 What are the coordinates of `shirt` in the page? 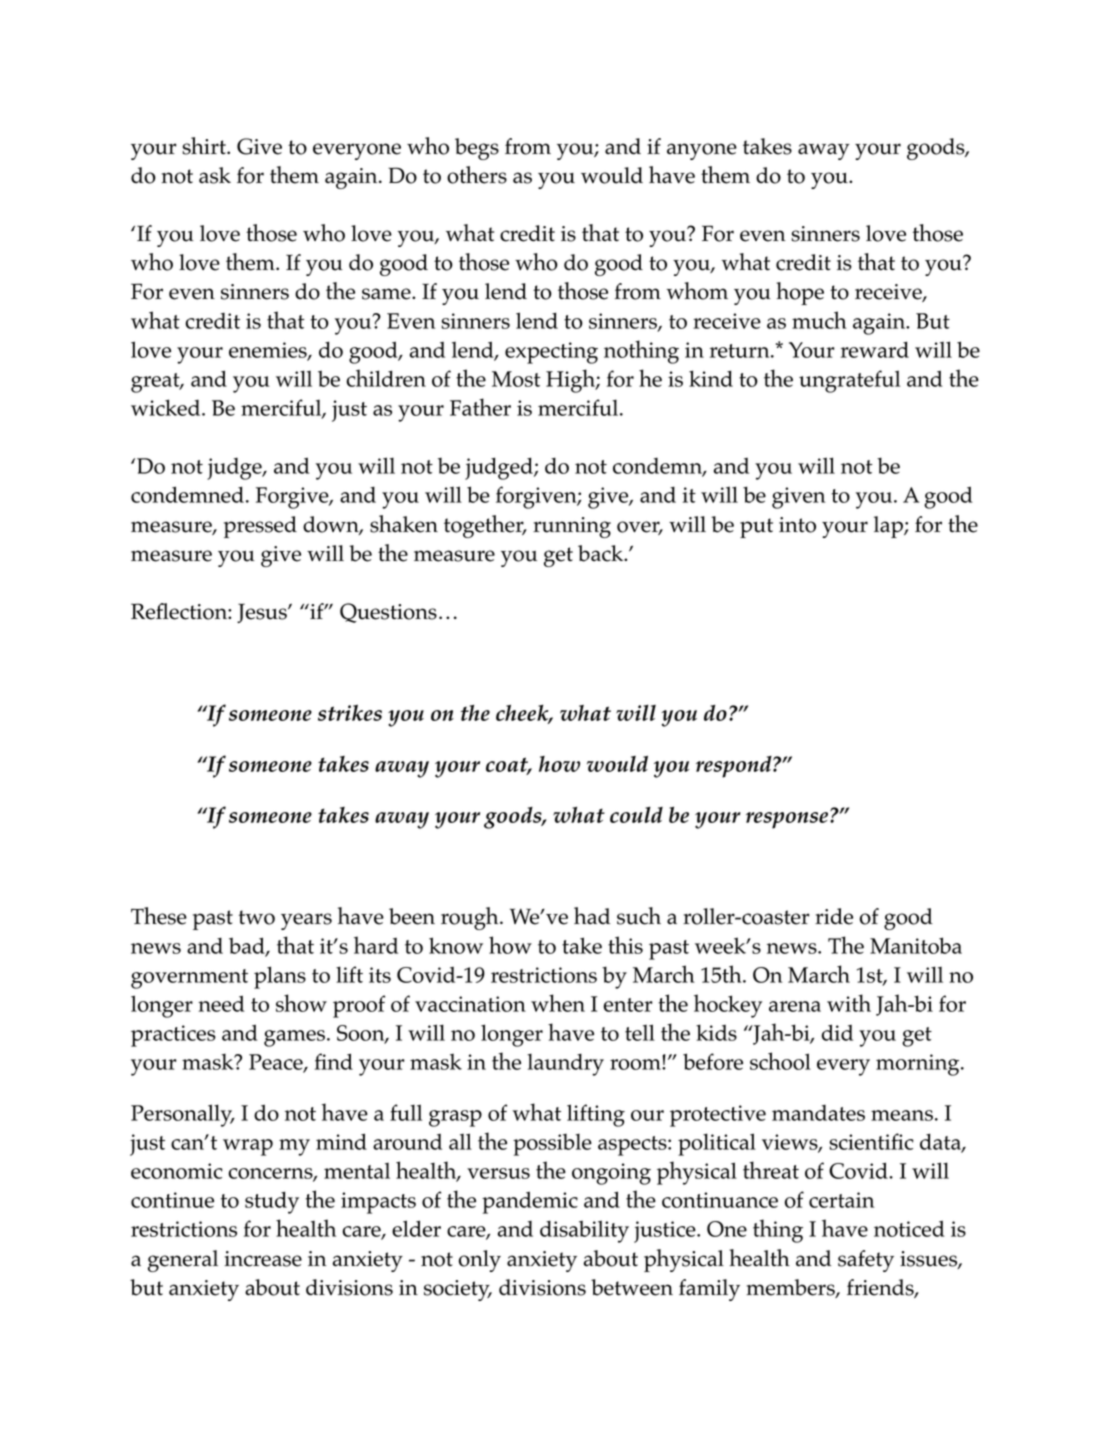 It's located at (205, 146).
